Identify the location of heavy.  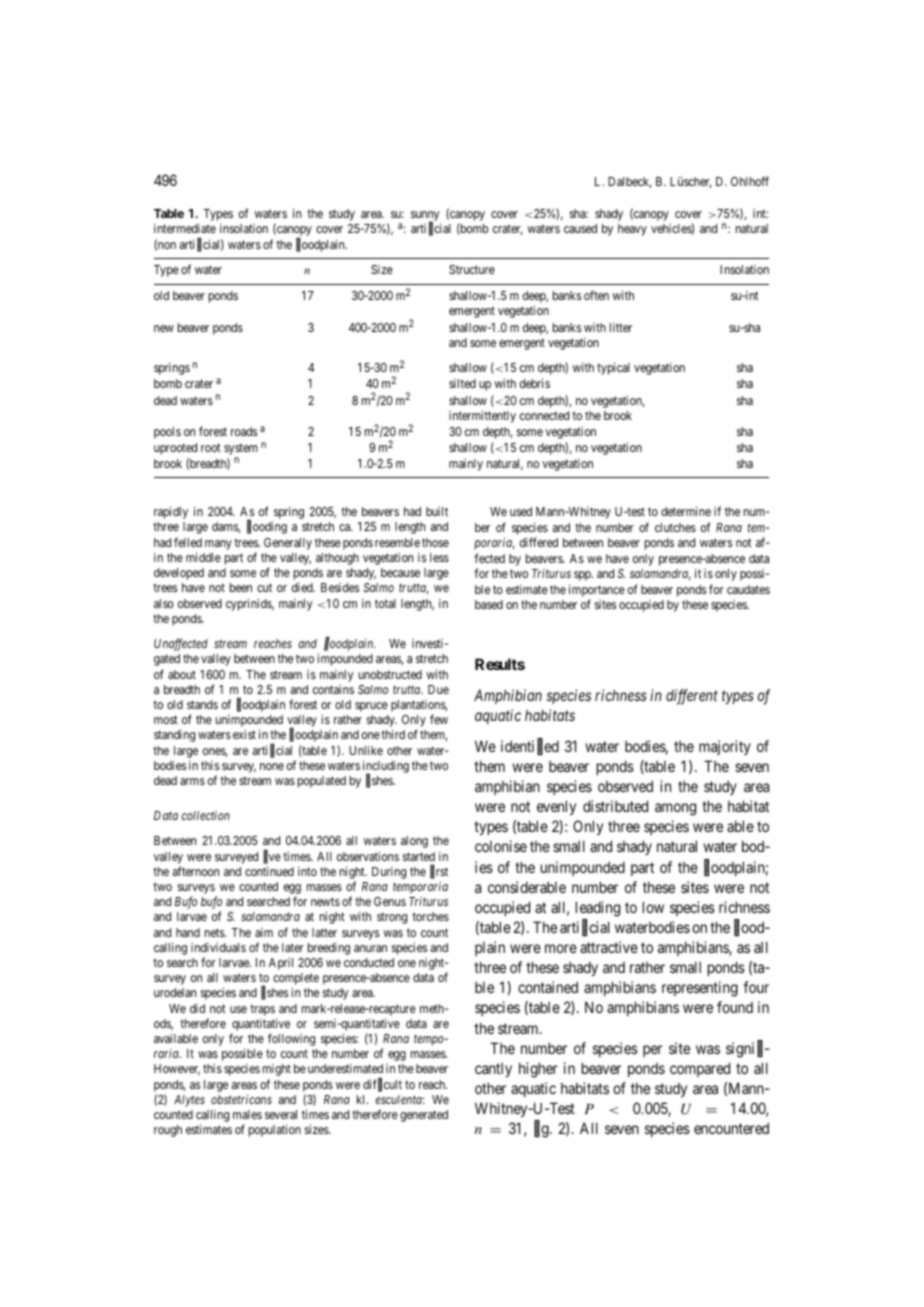
(632, 230).
